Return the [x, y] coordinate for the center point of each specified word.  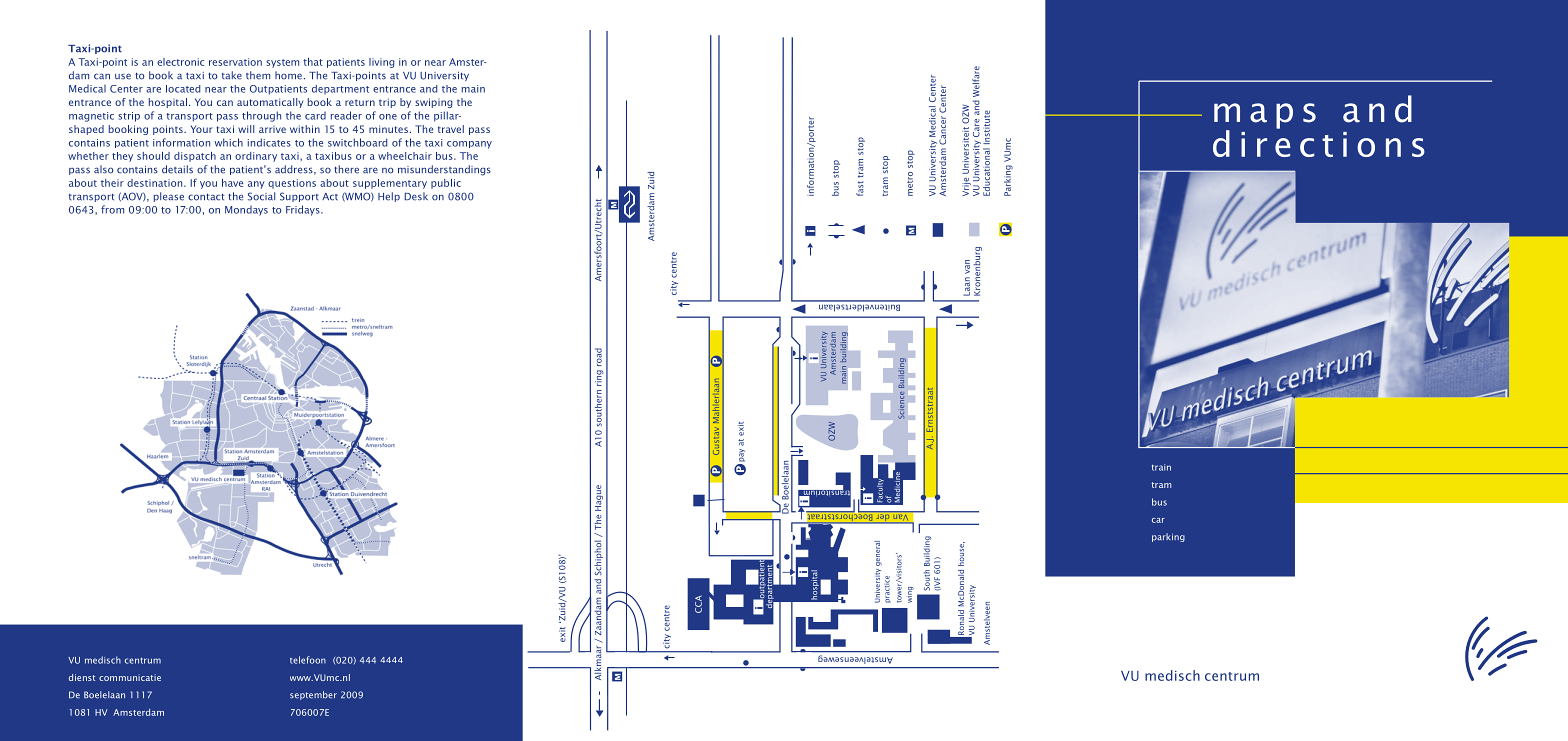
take [232, 75]
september [313, 695]
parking [1168, 537]
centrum [143, 661]
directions [1319, 142]
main [473, 89]
